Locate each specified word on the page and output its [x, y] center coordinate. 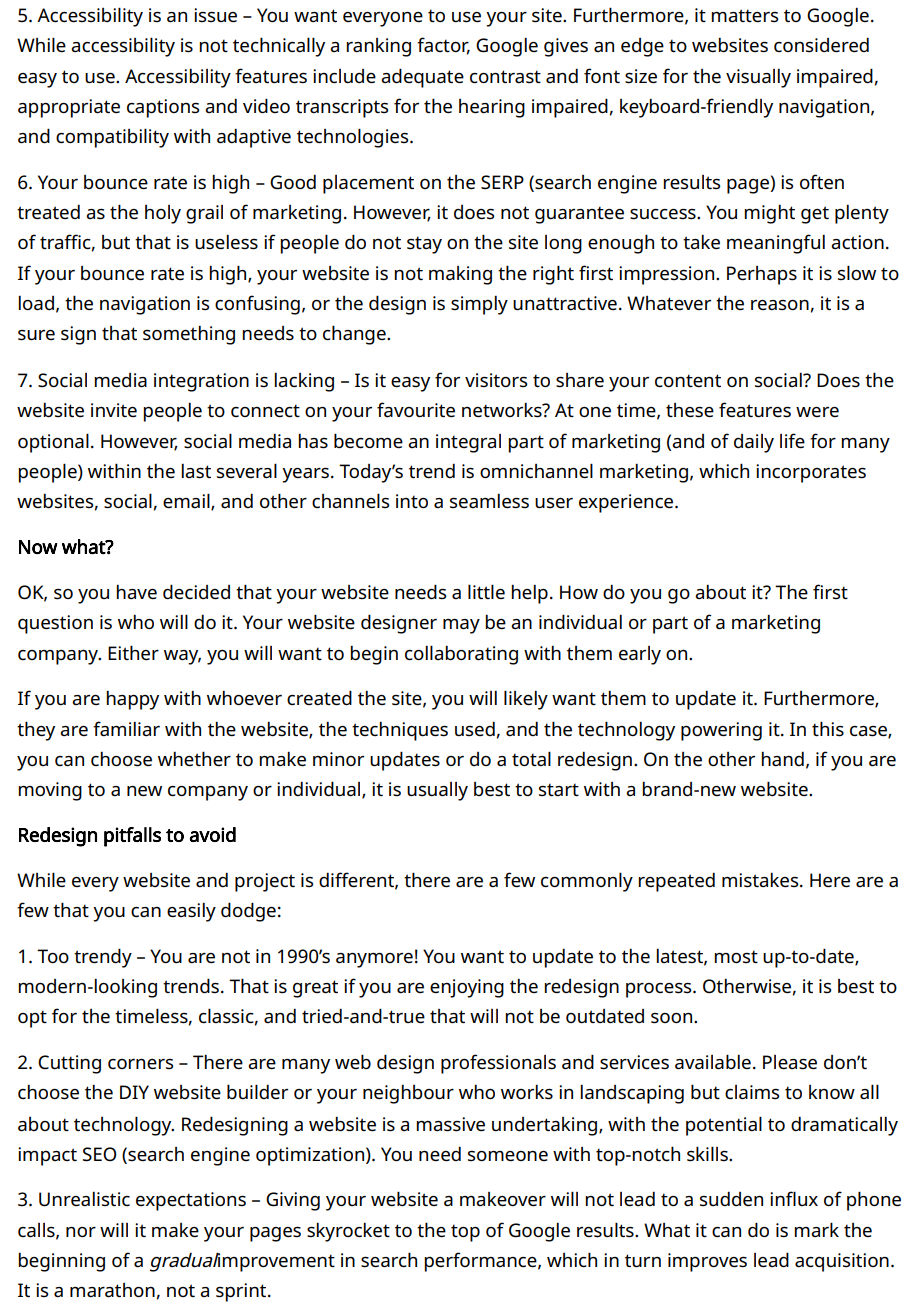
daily [754, 443]
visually [758, 78]
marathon [112, 1290]
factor [443, 46]
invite [114, 410]
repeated [676, 882]
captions [163, 108]
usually [437, 791]
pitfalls [132, 837]
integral [468, 443]
